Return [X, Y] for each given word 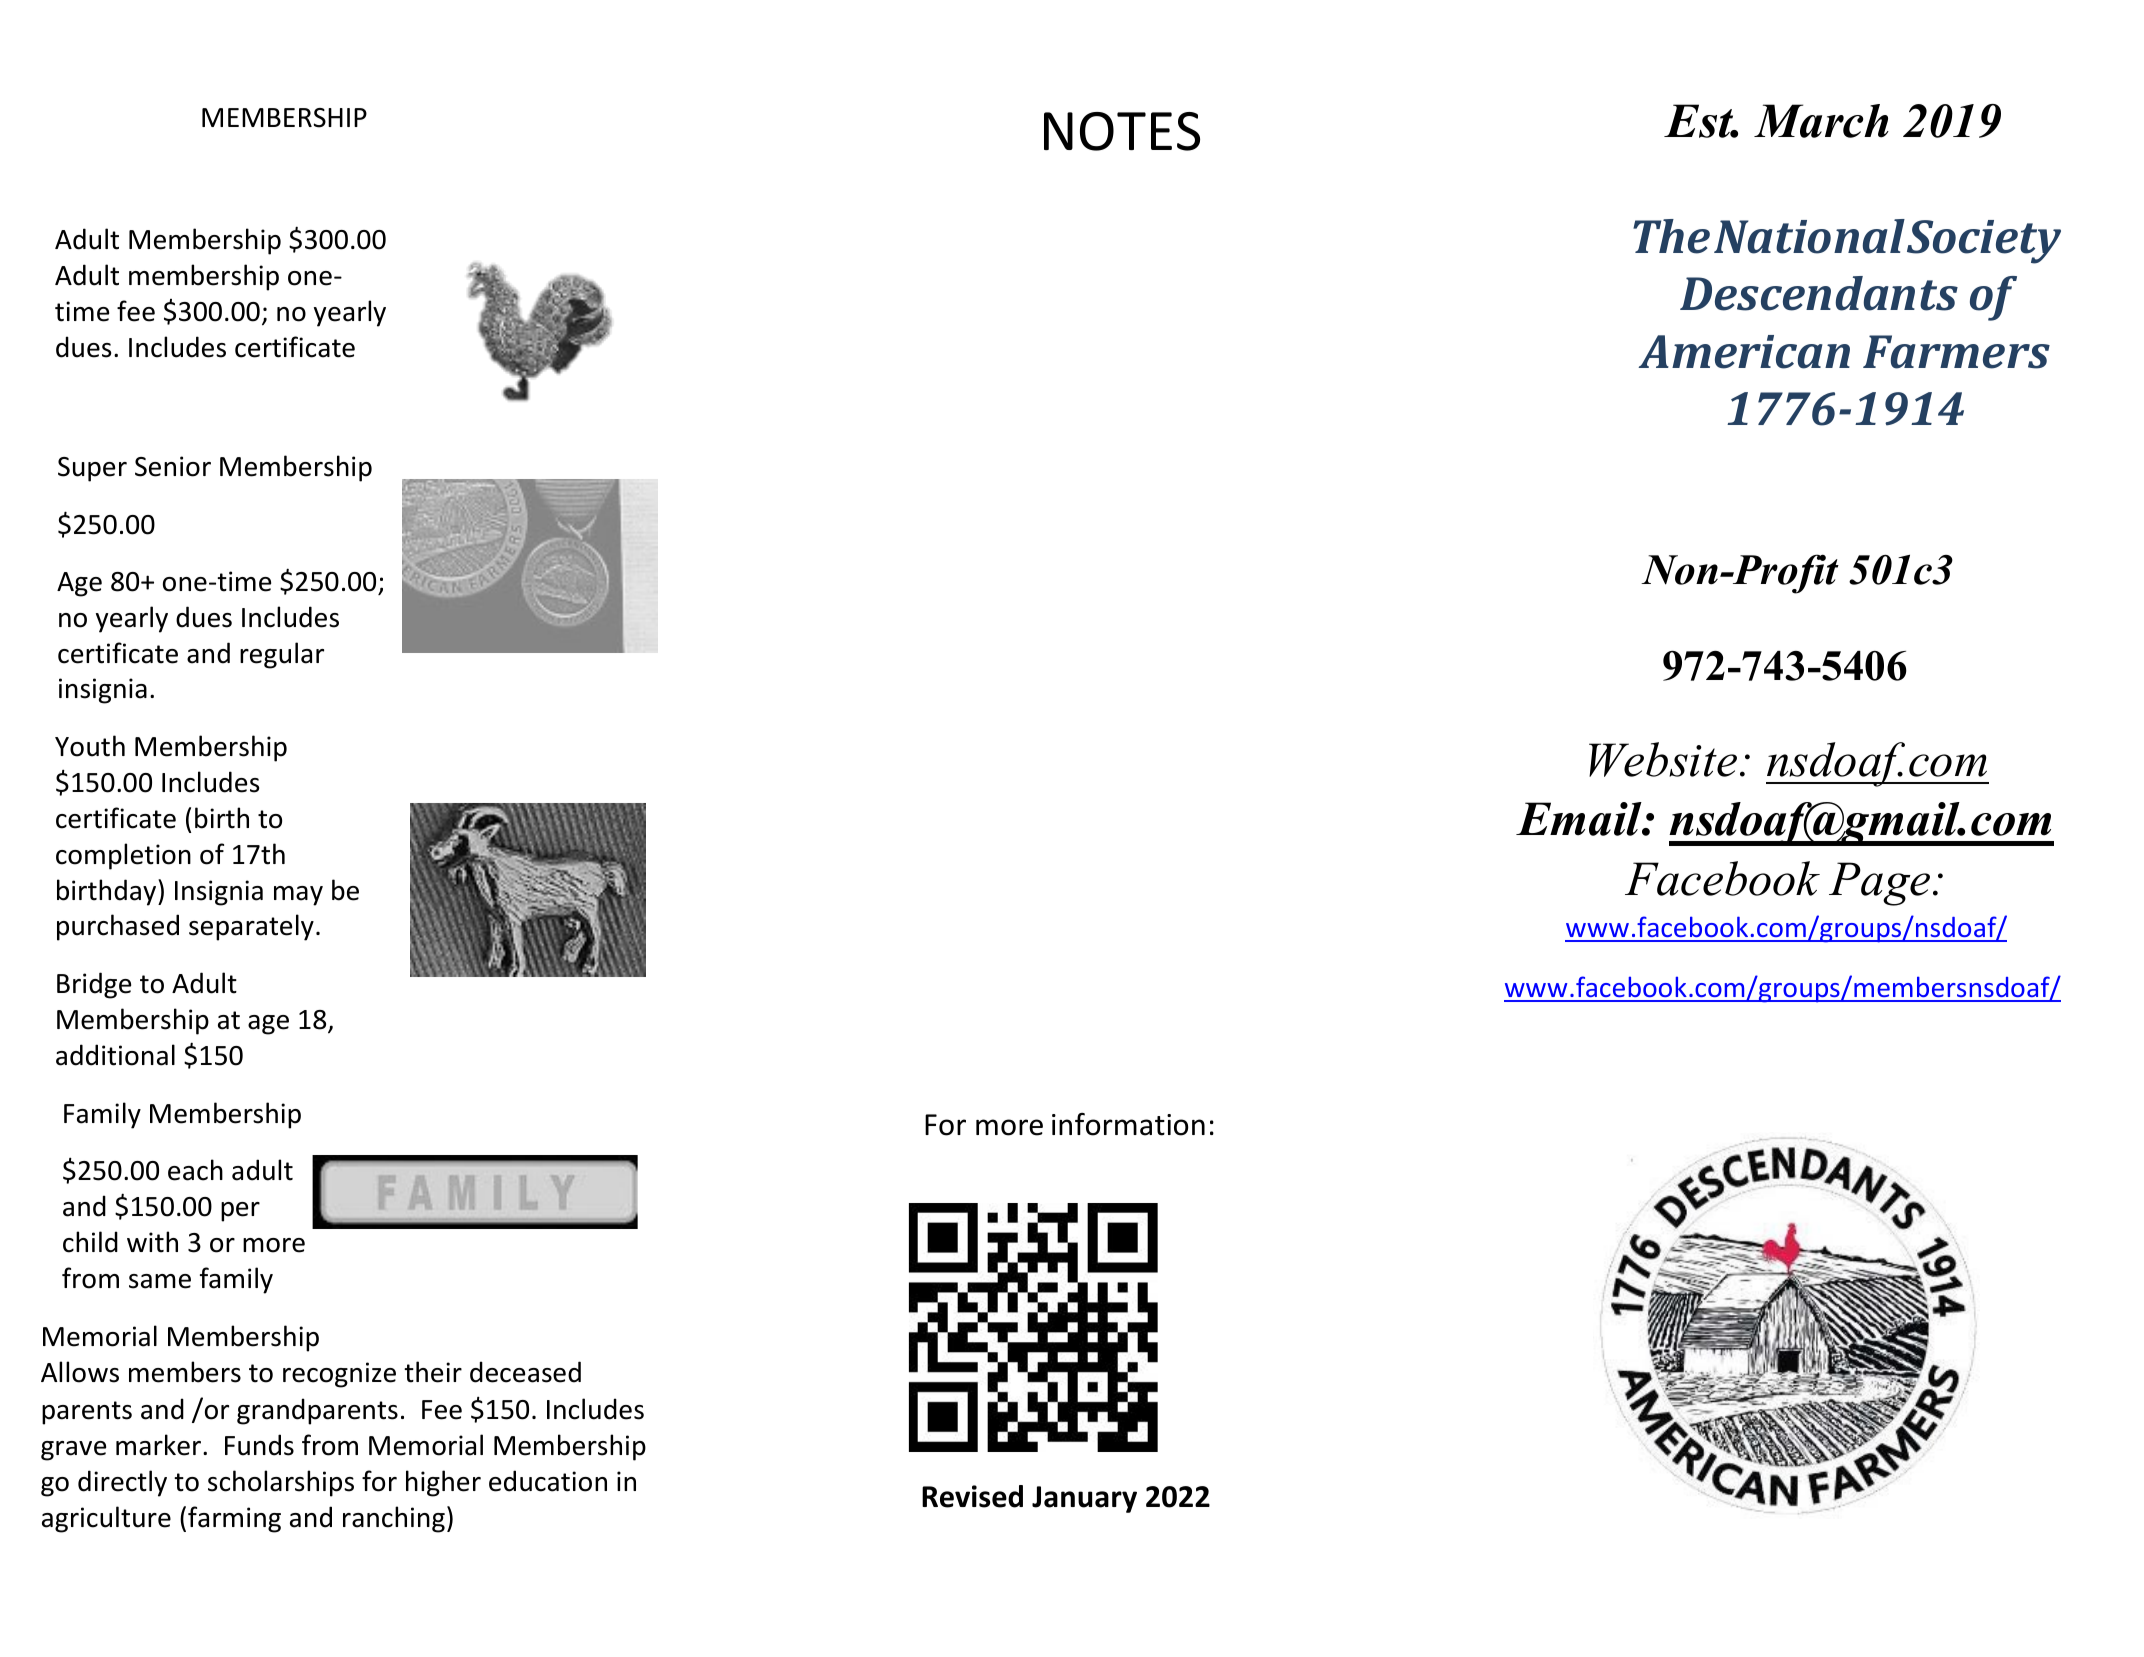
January [1084, 1499]
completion [123, 856]
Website [1663, 759]
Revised [972, 1496]
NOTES [1122, 131]
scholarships [281, 1483]
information [1128, 1124]
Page [1879, 884]
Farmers [1956, 352]
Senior [173, 466]
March [1821, 121]
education [548, 1481]
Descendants [1819, 293]
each [195, 1170]
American [1744, 352]
